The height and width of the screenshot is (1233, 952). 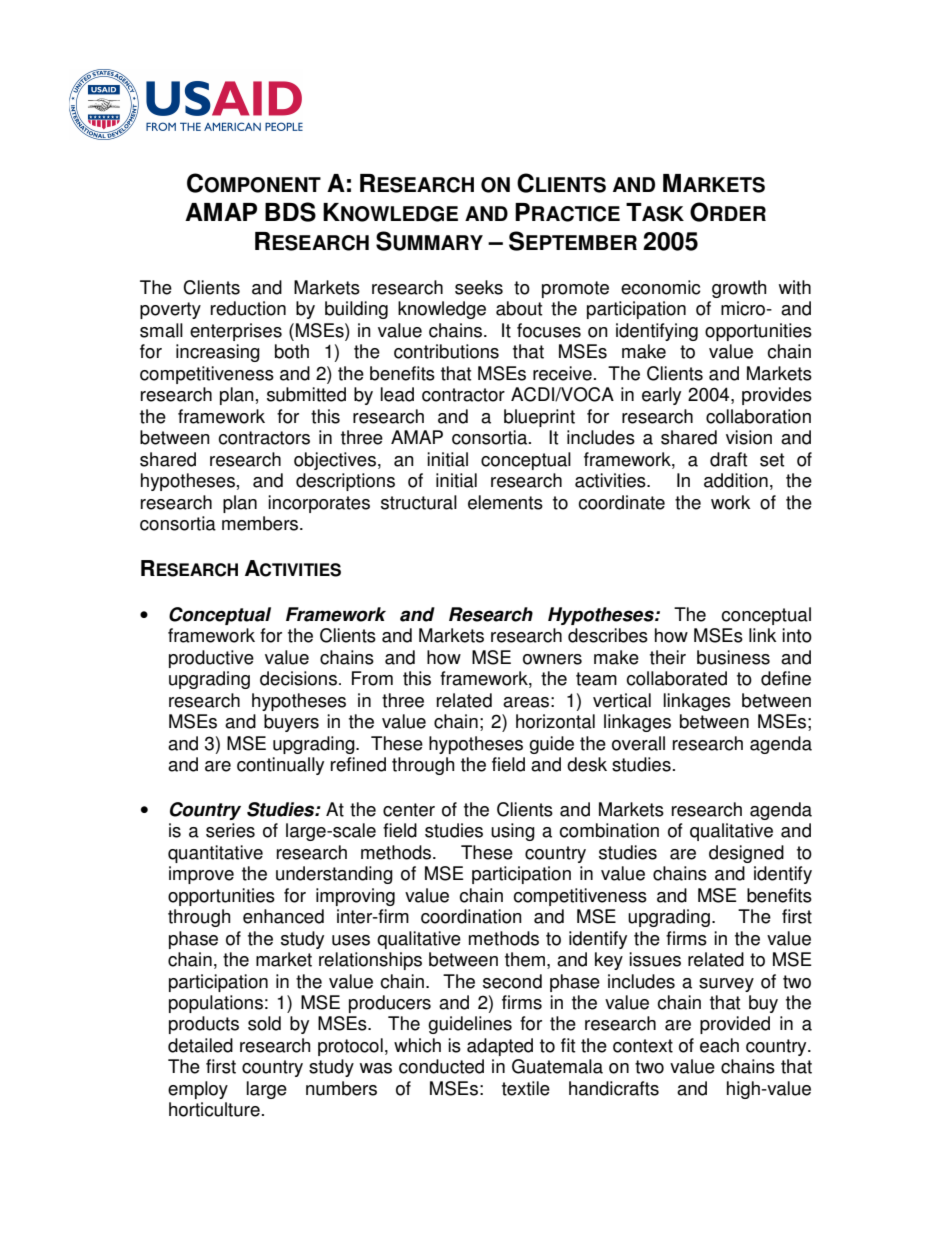 What do you see at coordinates (211, 659) in the screenshot?
I see `productive` at bounding box center [211, 659].
